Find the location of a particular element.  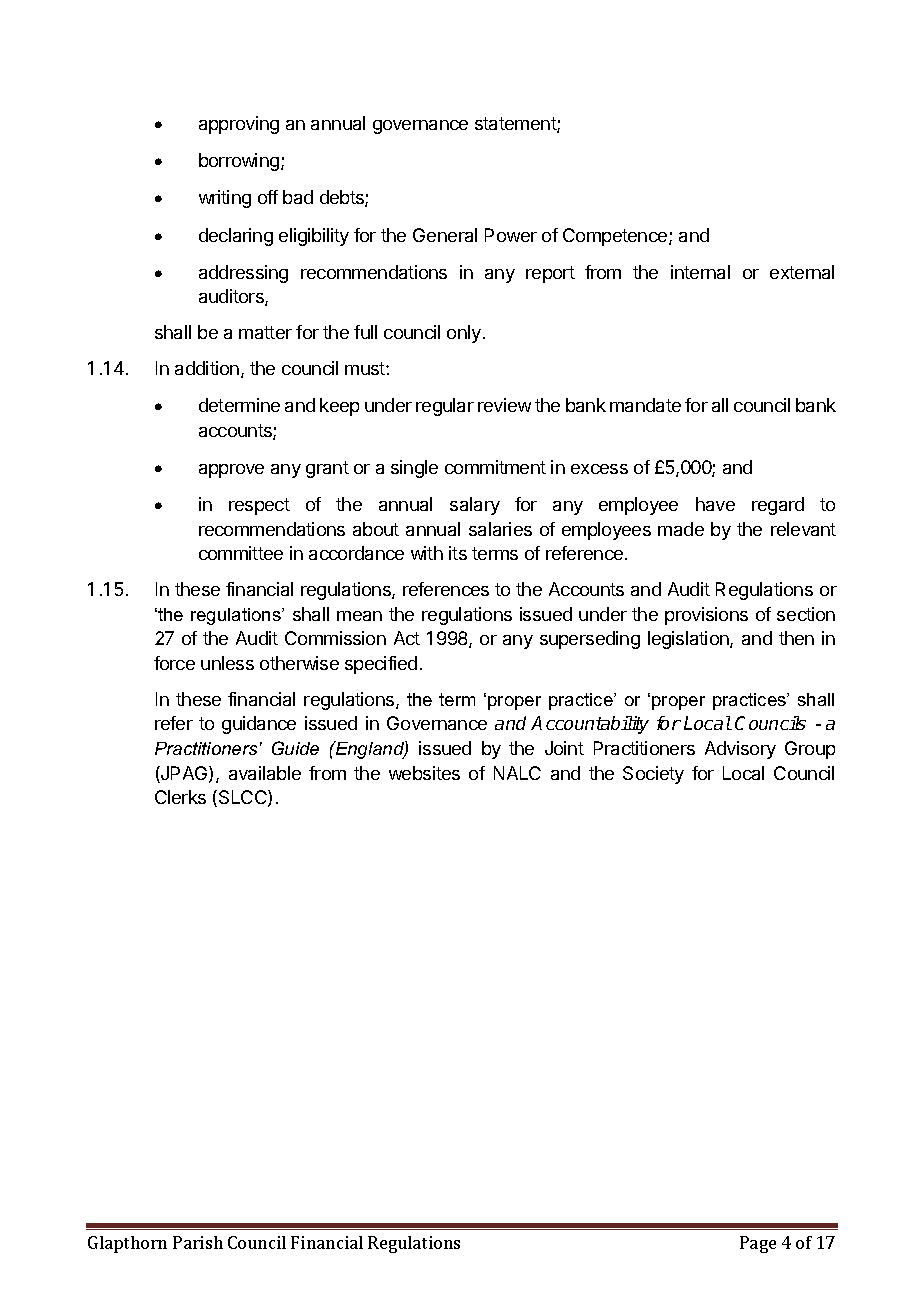

websites is located at coordinates (424, 773).
